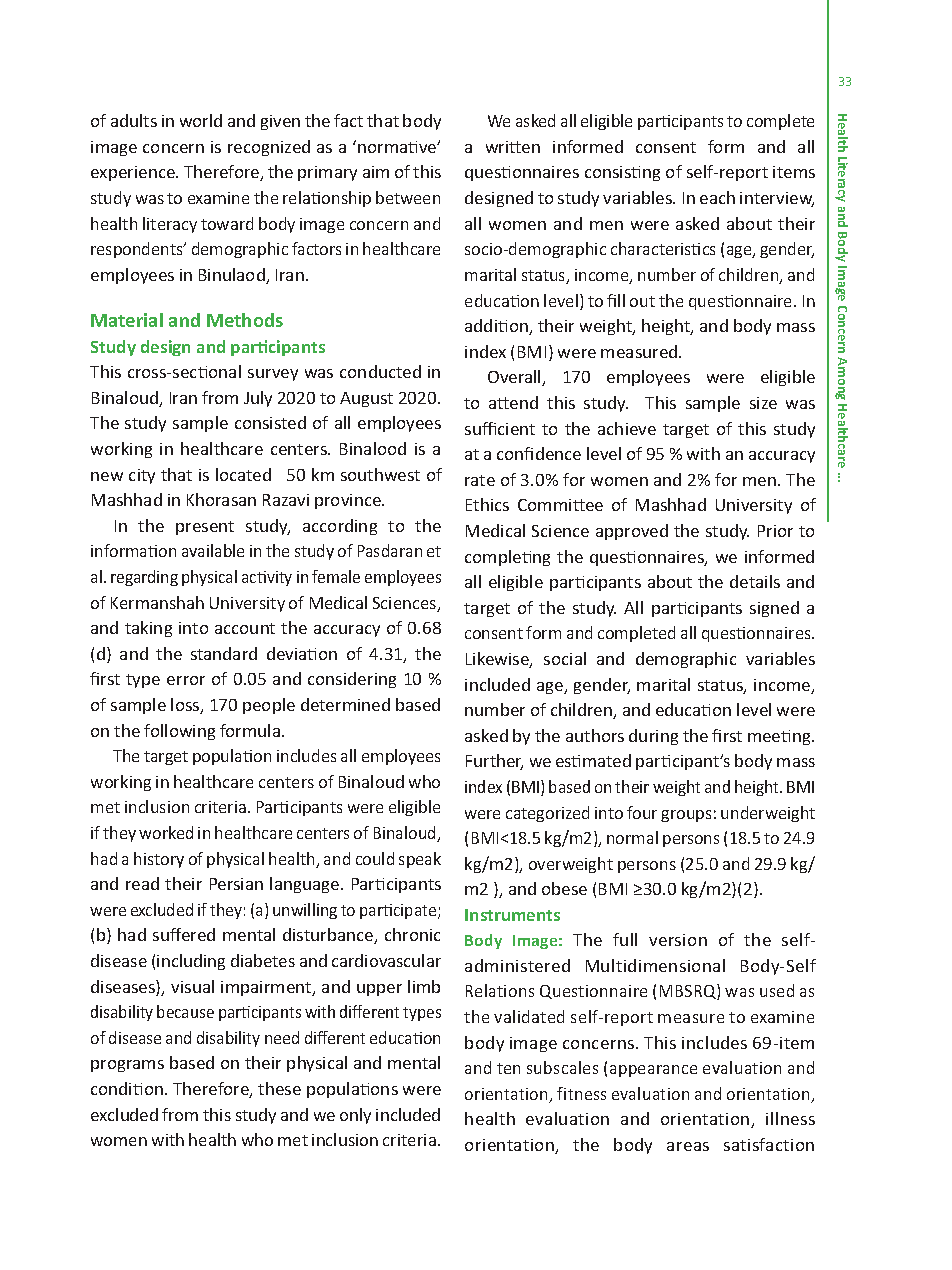  What do you see at coordinates (420, 860) in the screenshot?
I see `speak` at bounding box center [420, 860].
